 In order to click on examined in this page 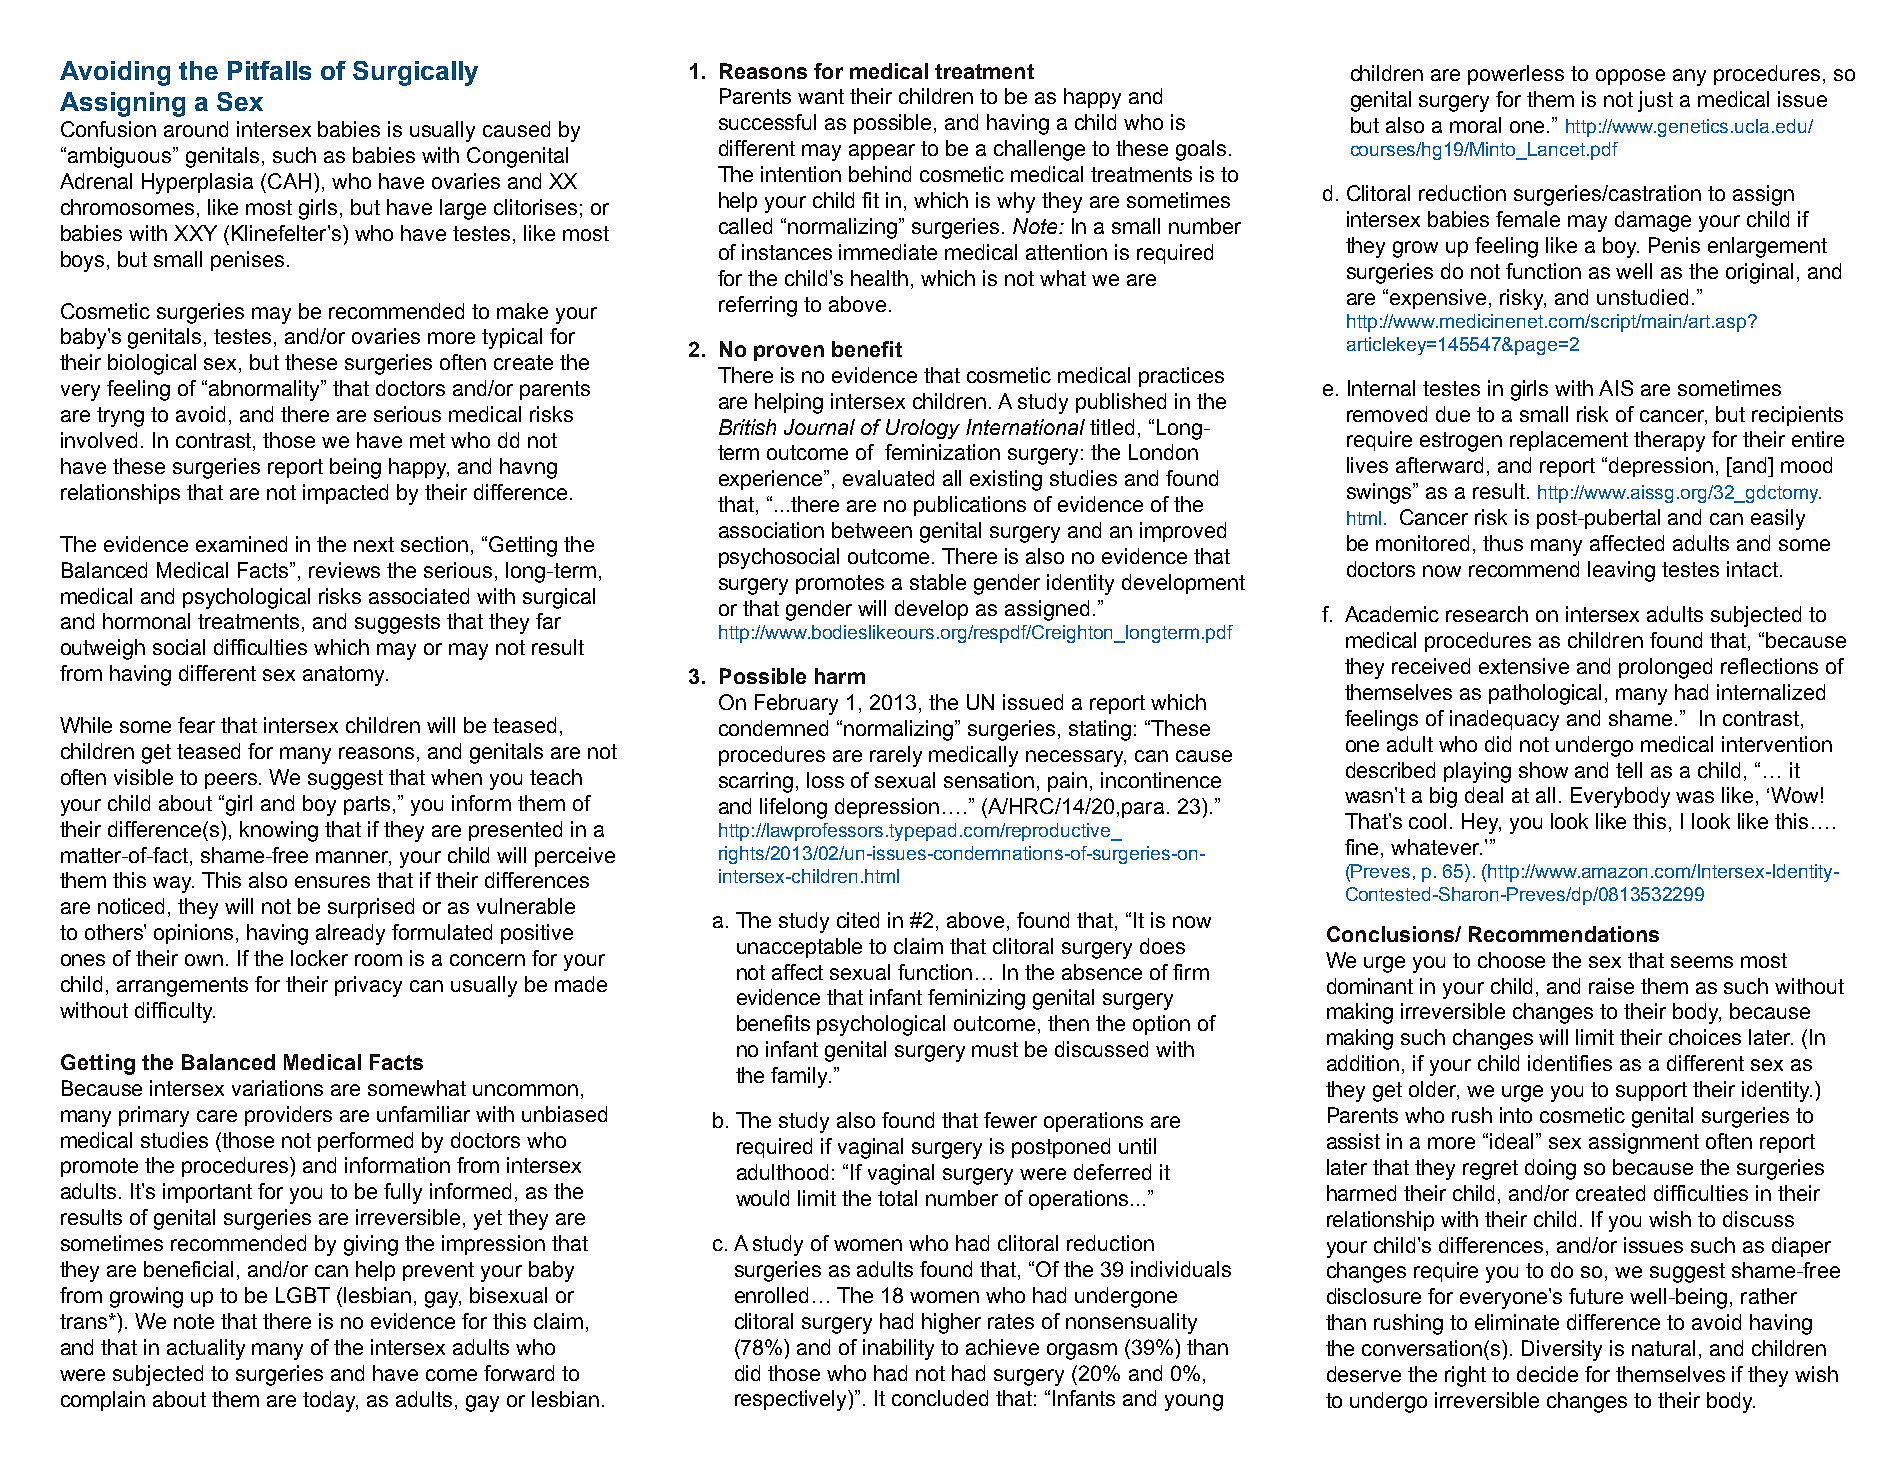, I will do `click(241, 544)`.
